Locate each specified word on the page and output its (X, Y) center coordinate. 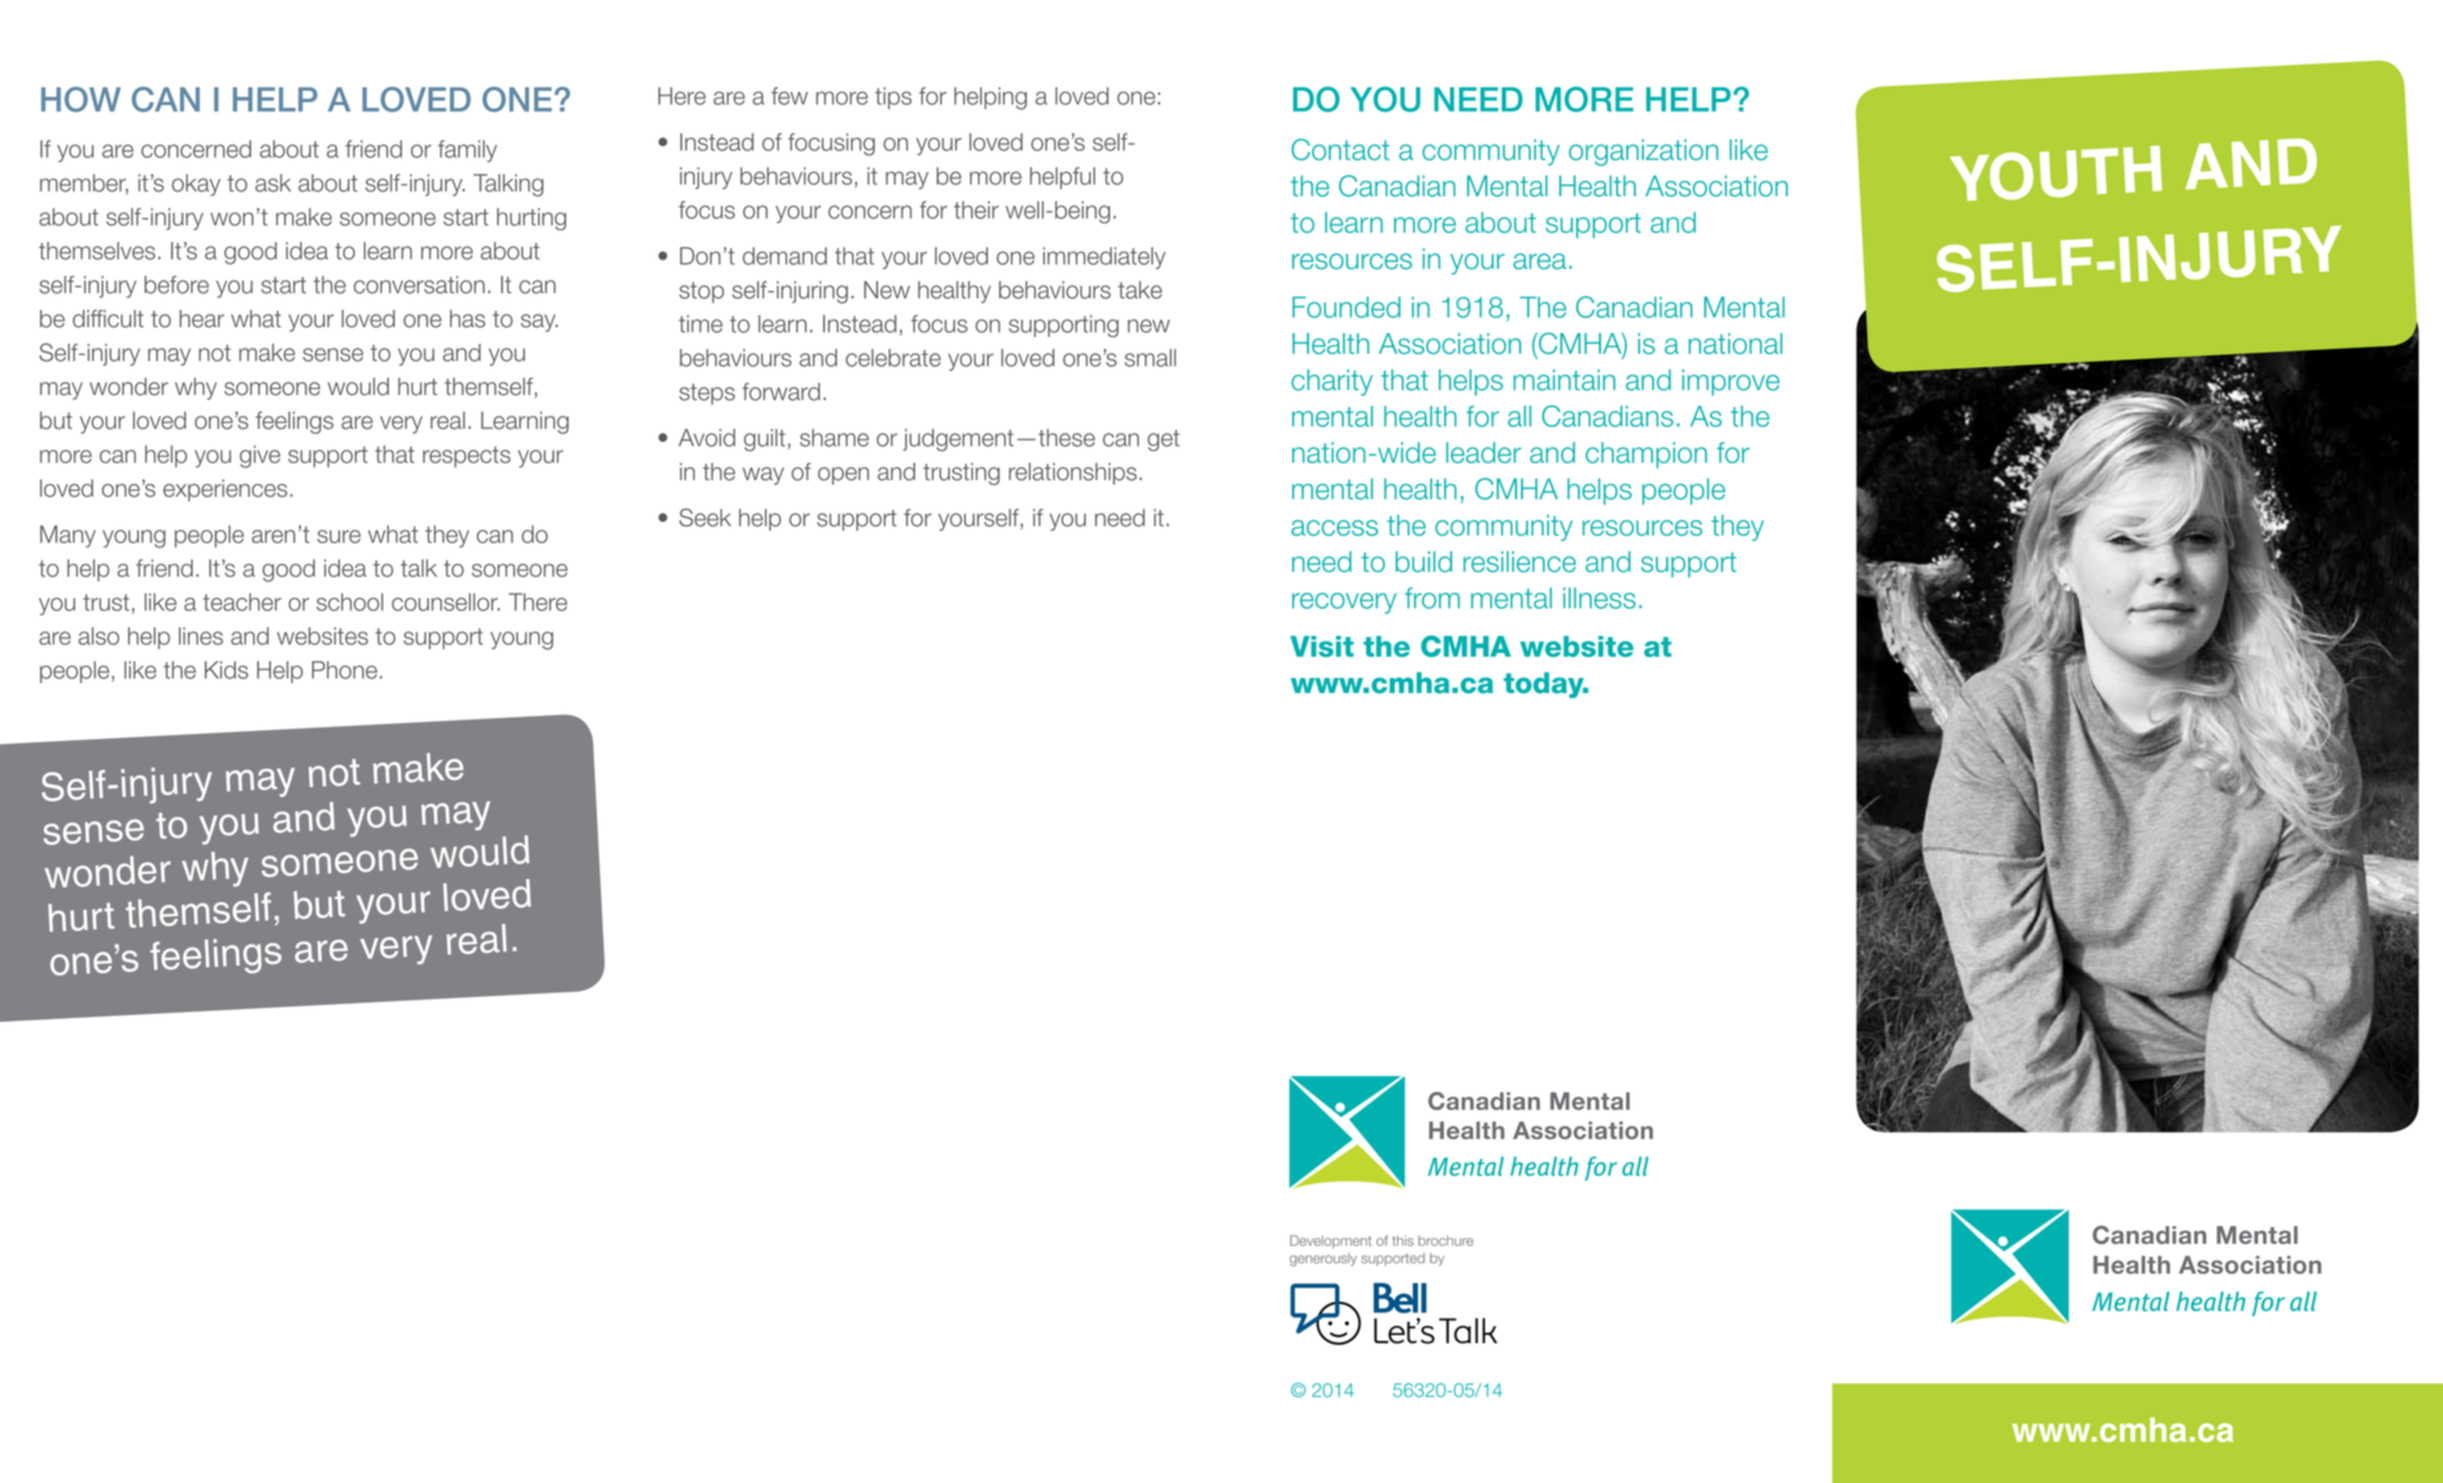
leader (1483, 452)
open (843, 476)
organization (1643, 152)
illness (1599, 598)
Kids (226, 670)
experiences (225, 490)
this (1403, 1240)
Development (1331, 1242)
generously (1323, 1259)
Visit (1322, 646)
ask (273, 183)
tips (893, 98)
